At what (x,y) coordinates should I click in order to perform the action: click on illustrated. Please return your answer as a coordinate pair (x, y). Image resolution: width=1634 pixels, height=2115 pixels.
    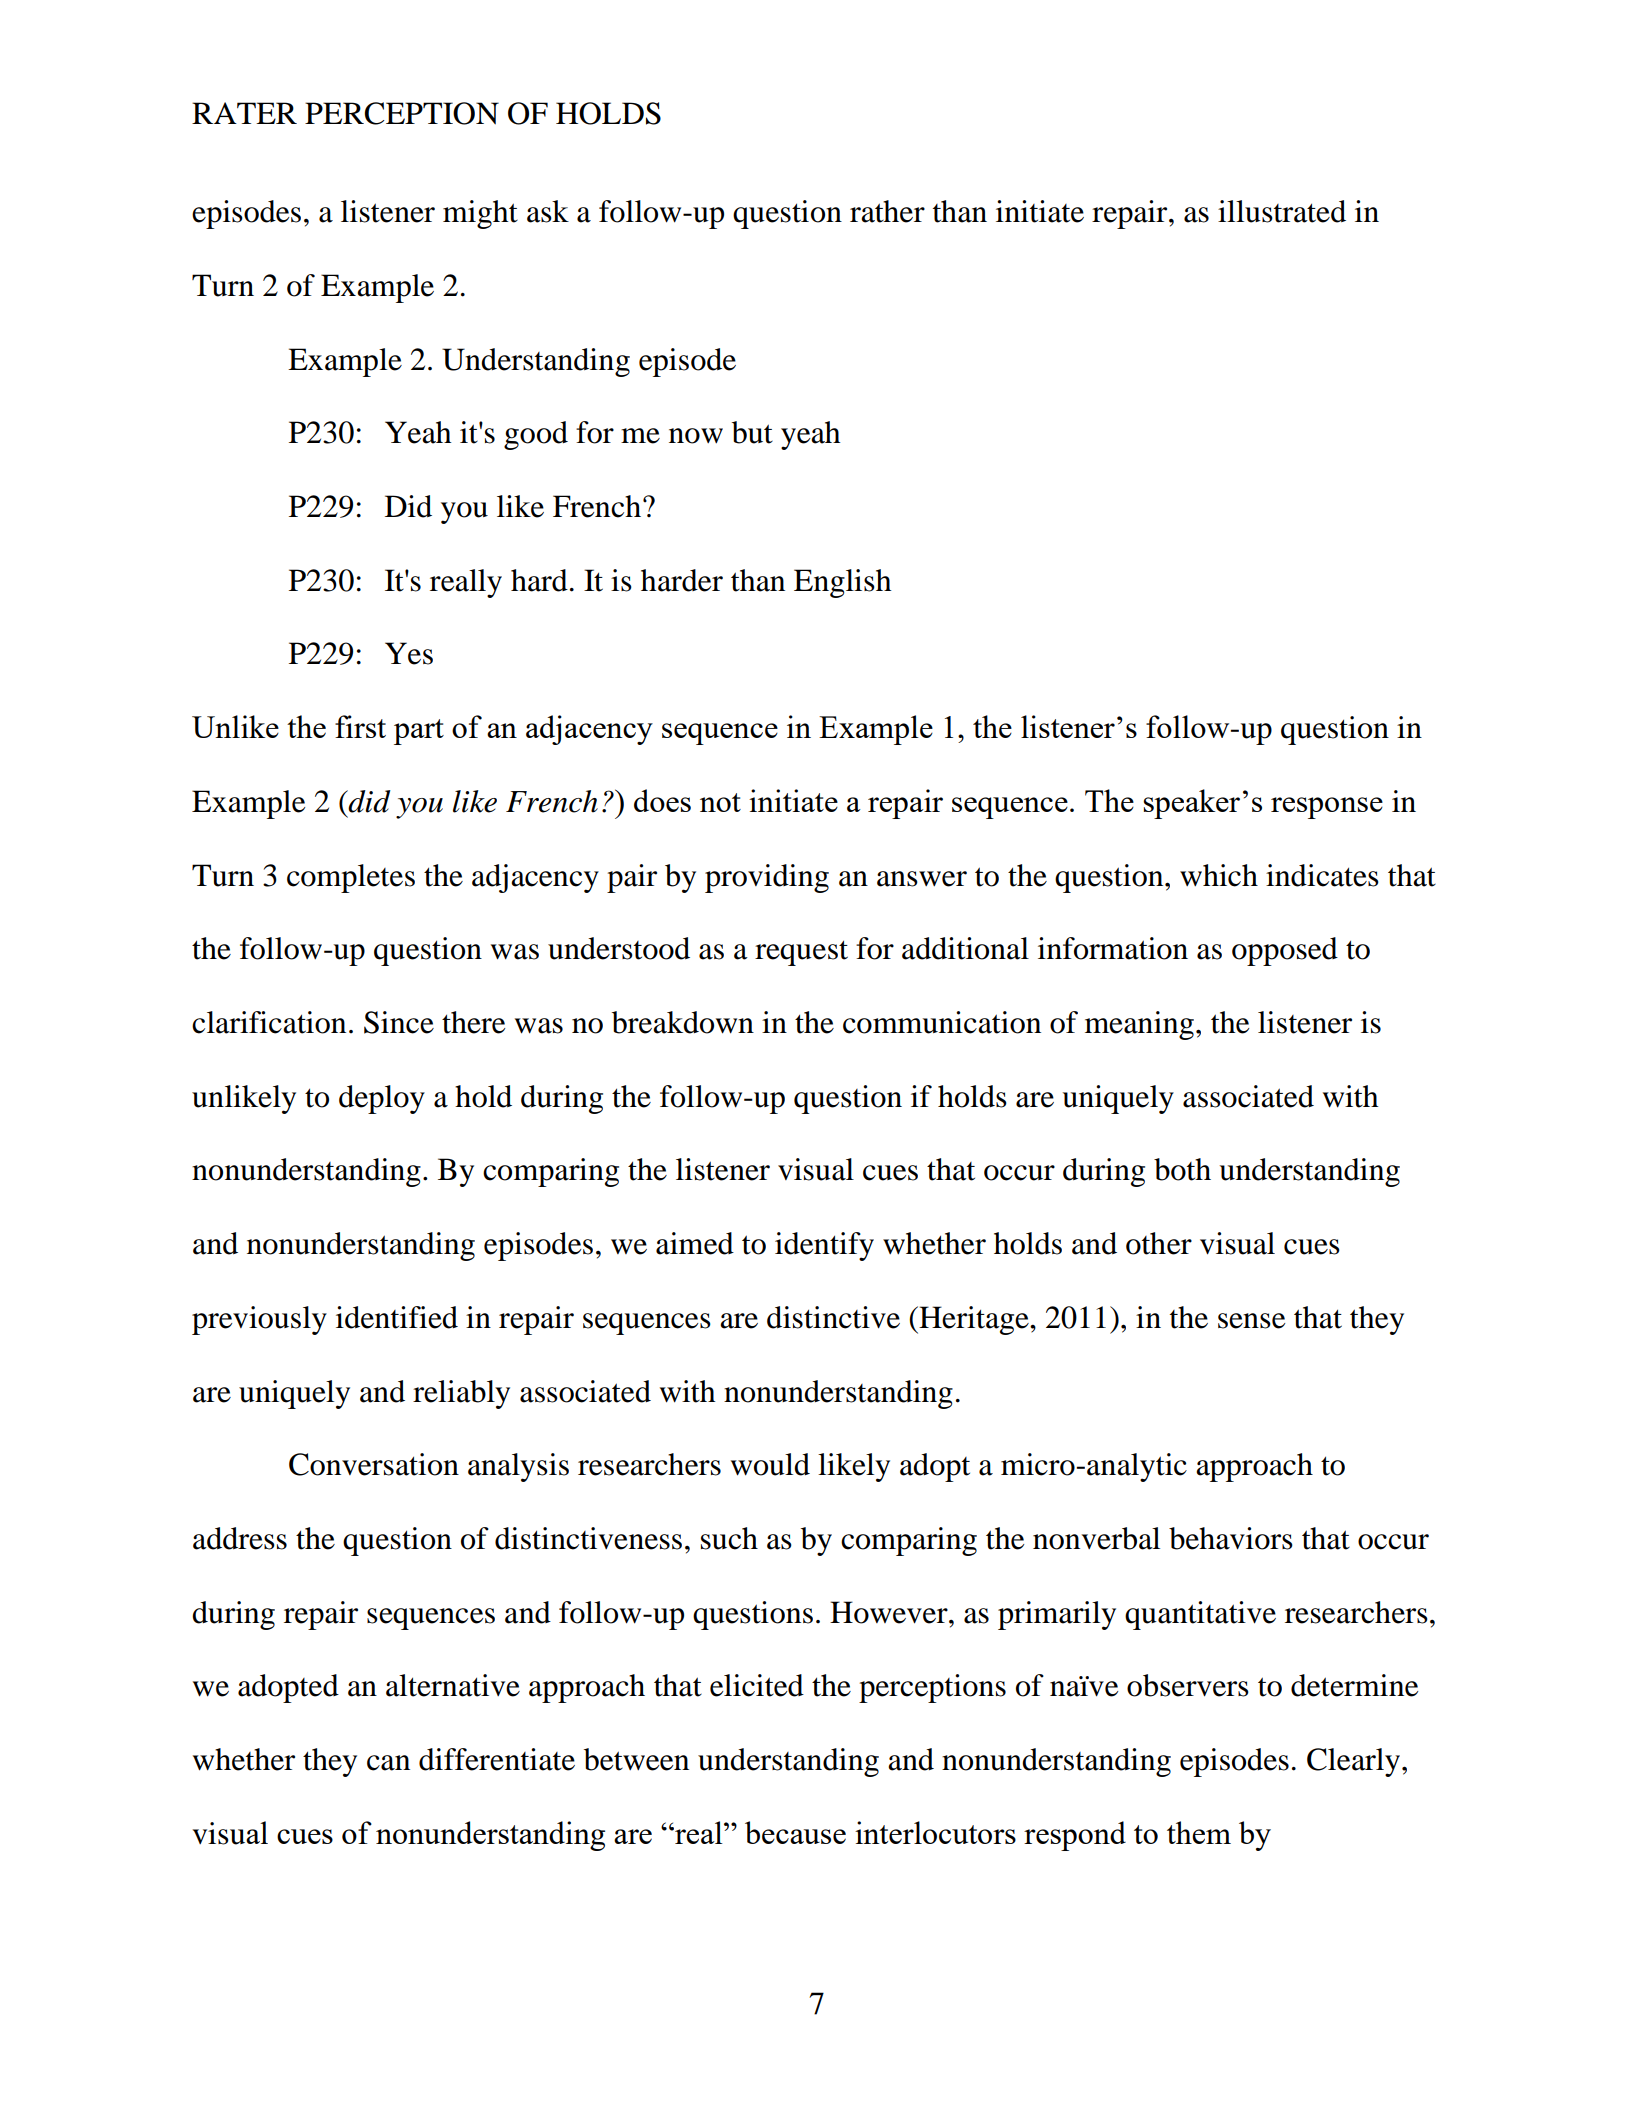
    Looking at the image, I should click on (1282, 211).
